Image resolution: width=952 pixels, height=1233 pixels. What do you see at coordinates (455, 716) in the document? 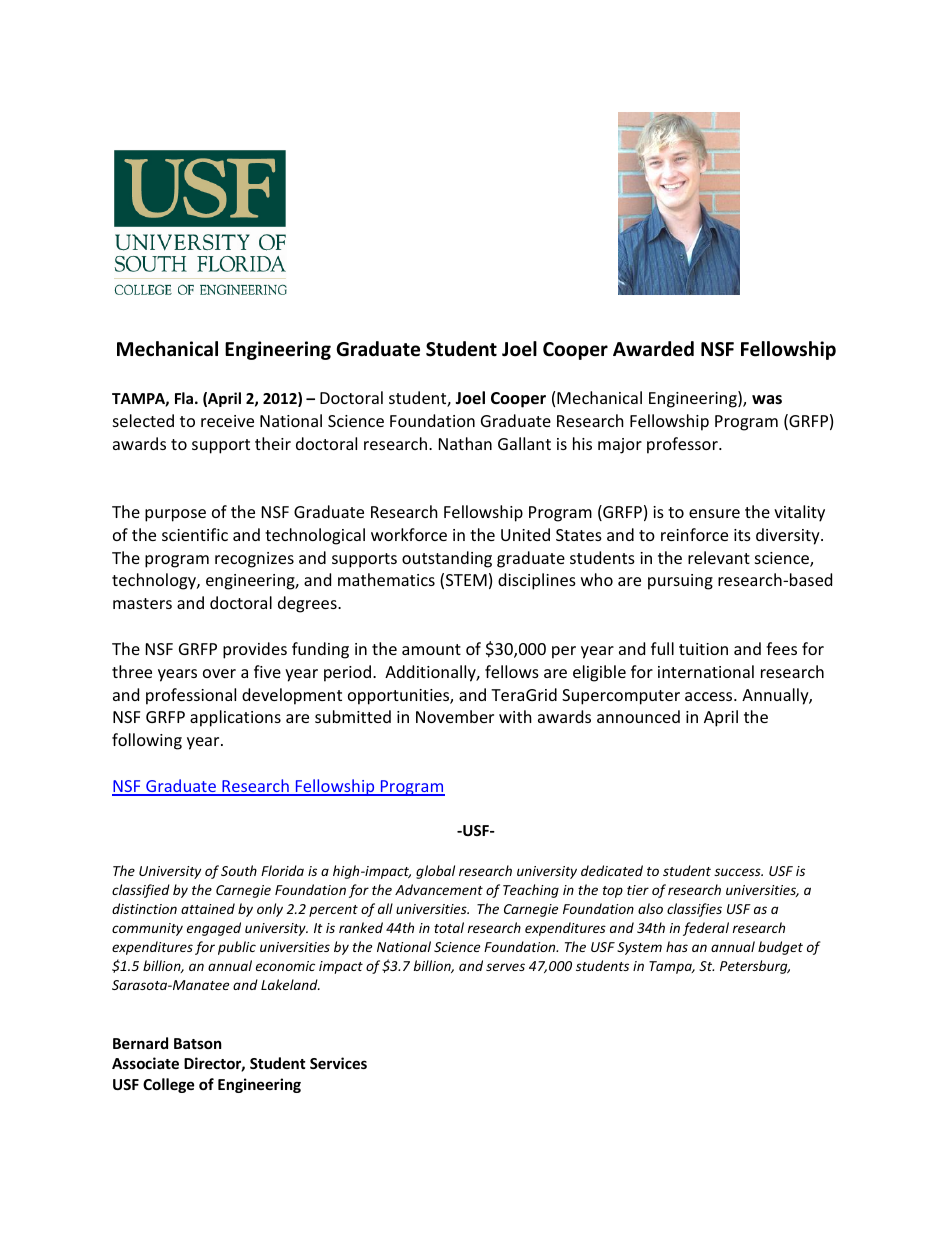
I see `November` at bounding box center [455, 716].
